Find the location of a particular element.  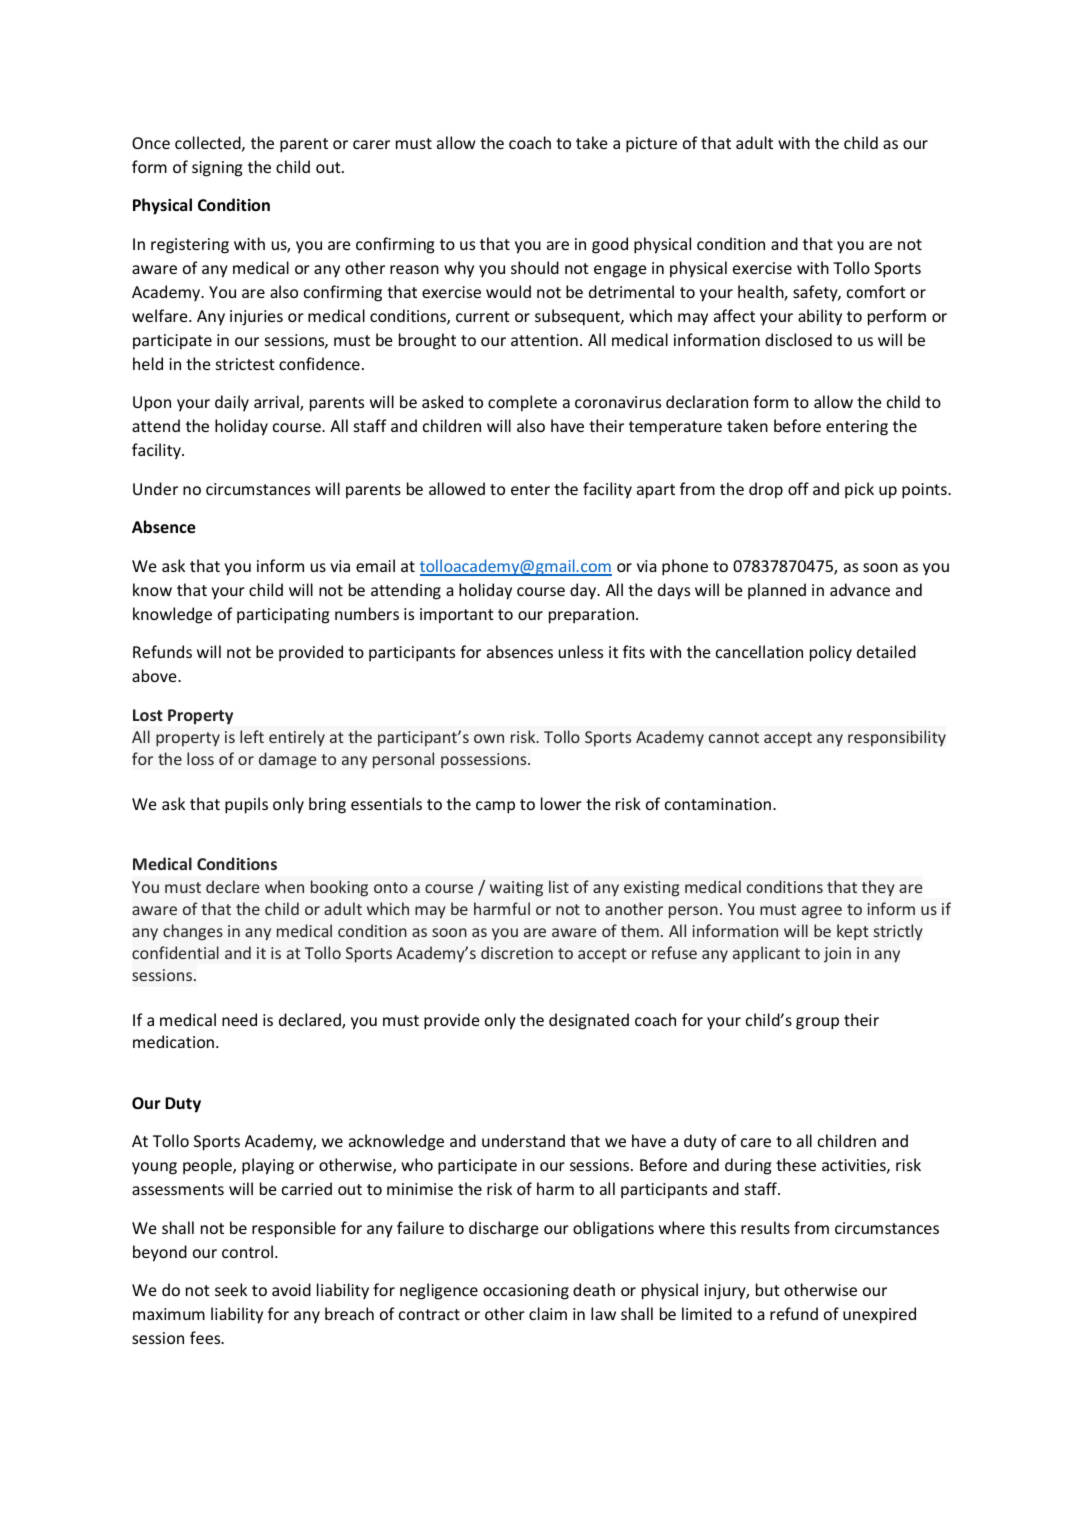

good is located at coordinates (610, 245).
